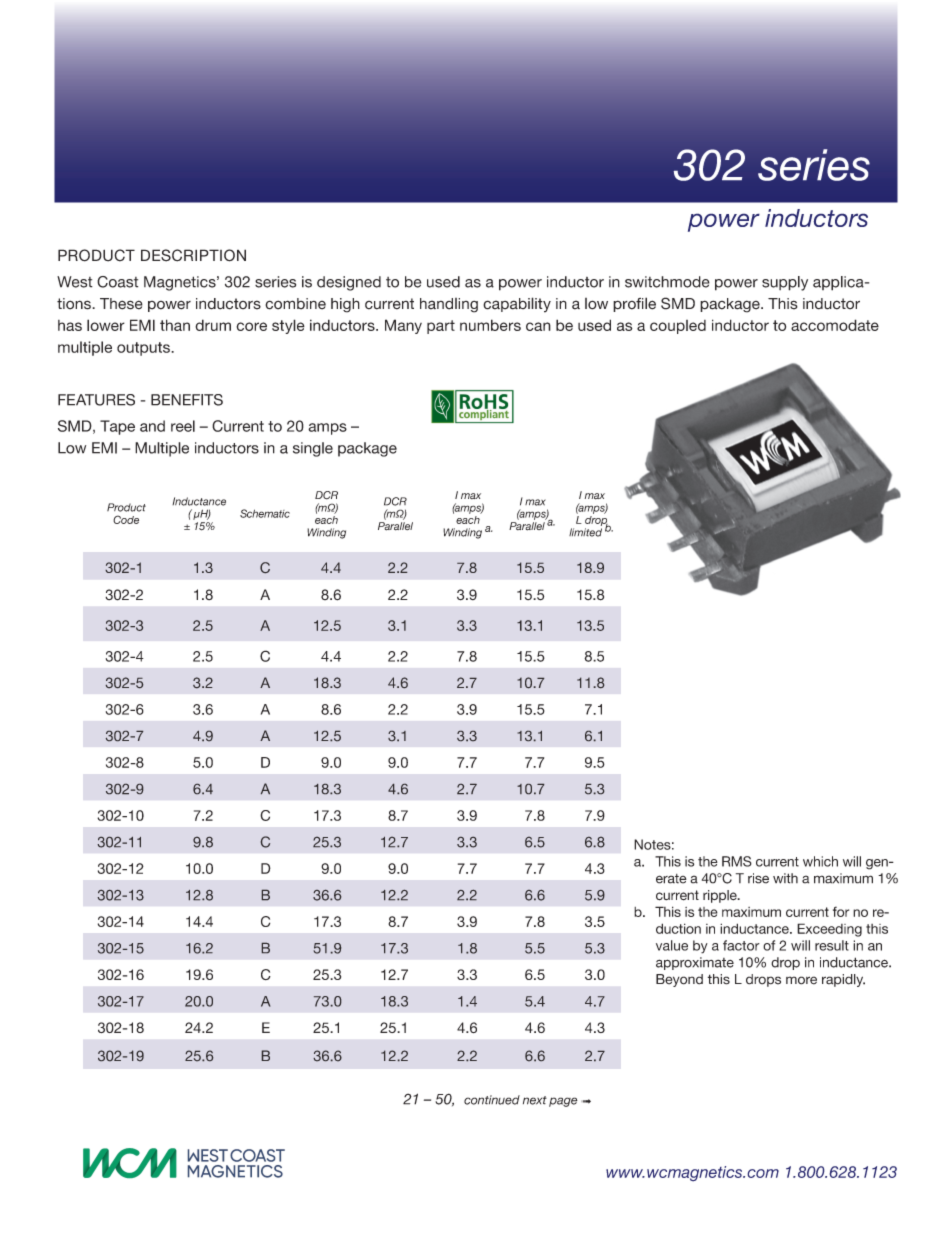  Describe the element at coordinates (737, 861) in the screenshot. I see `RMS` at that location.
